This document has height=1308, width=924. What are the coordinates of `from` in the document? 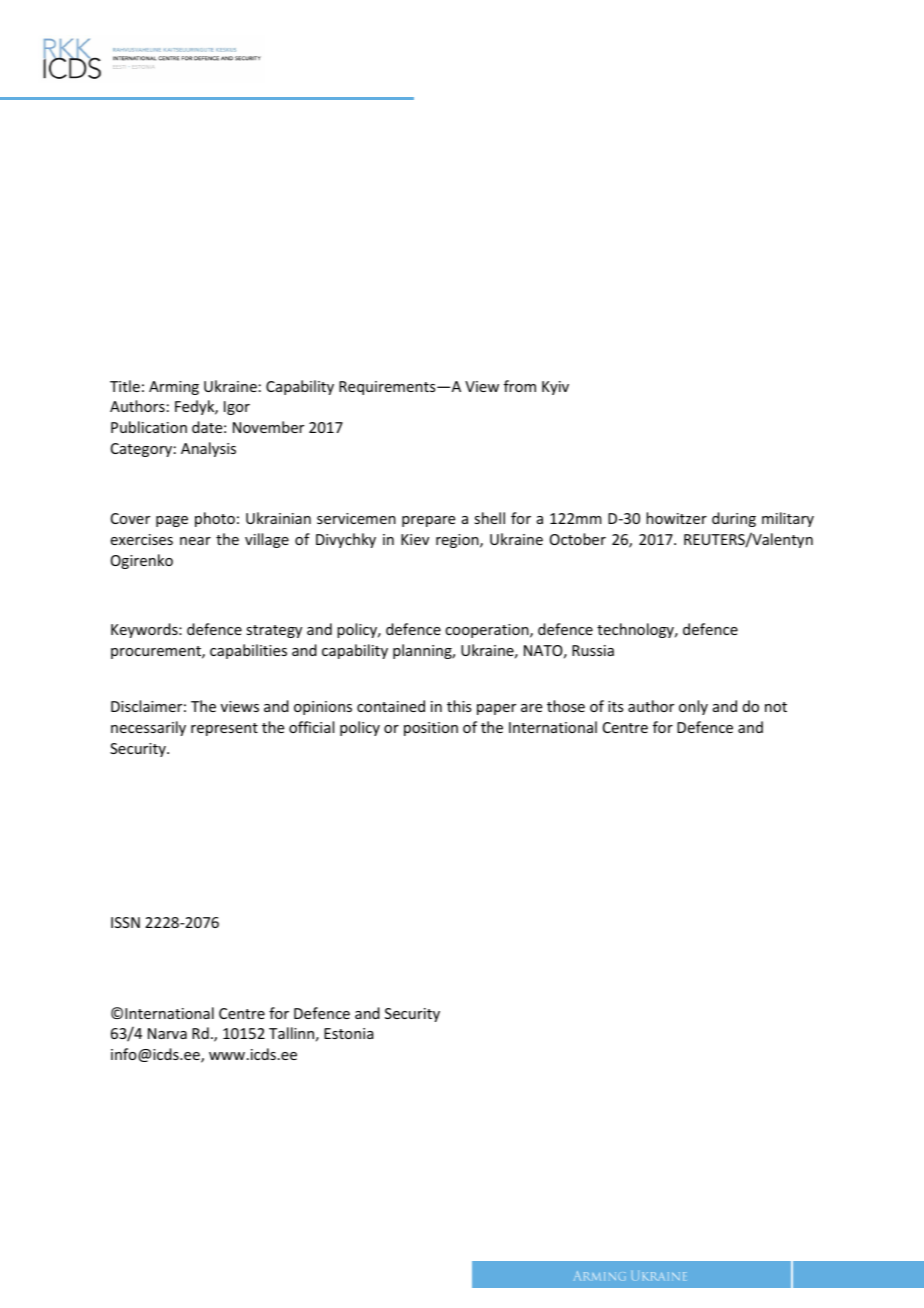 It's located at (520, 386).
